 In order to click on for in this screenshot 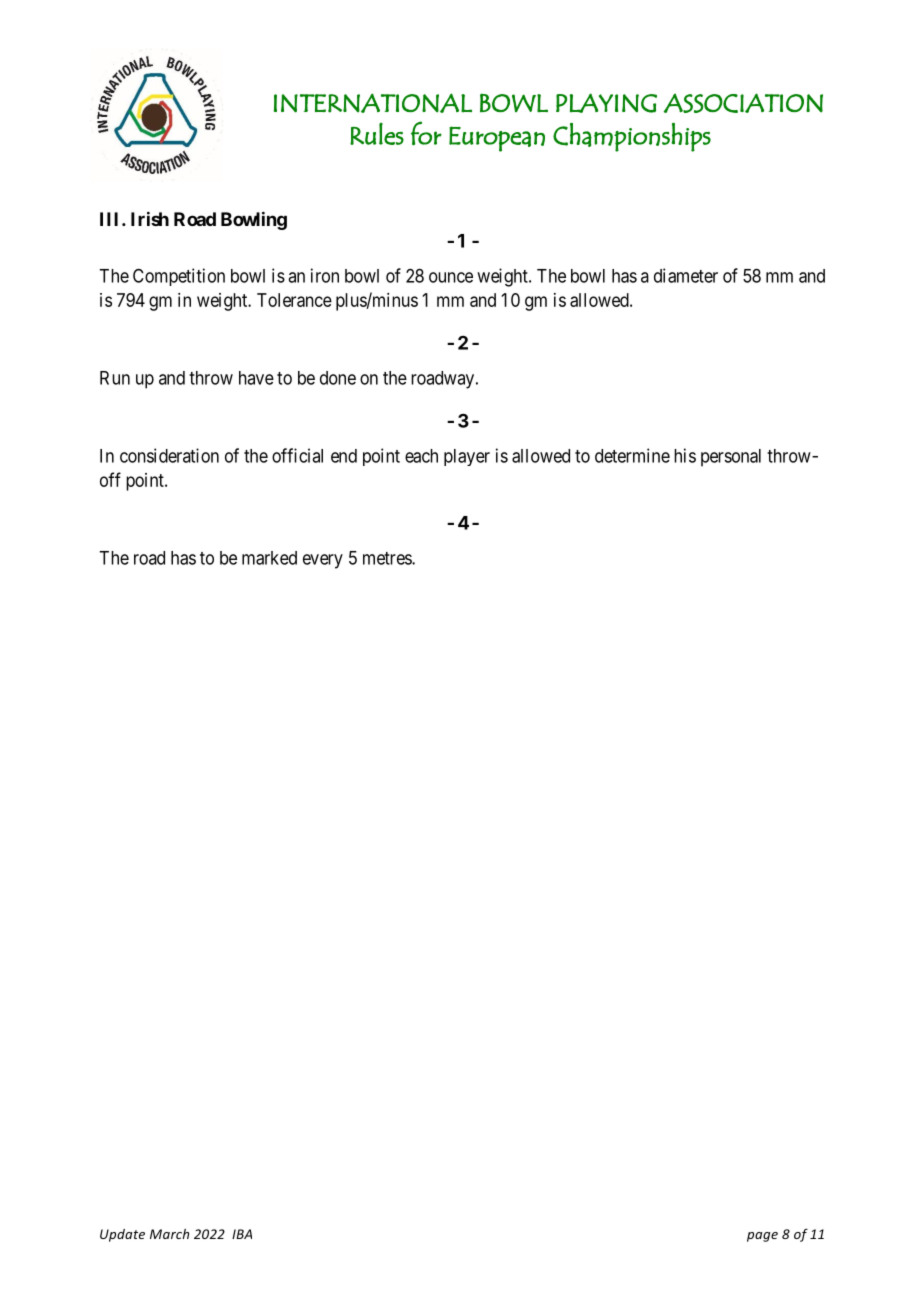, I will do `click(426, 133)`.
